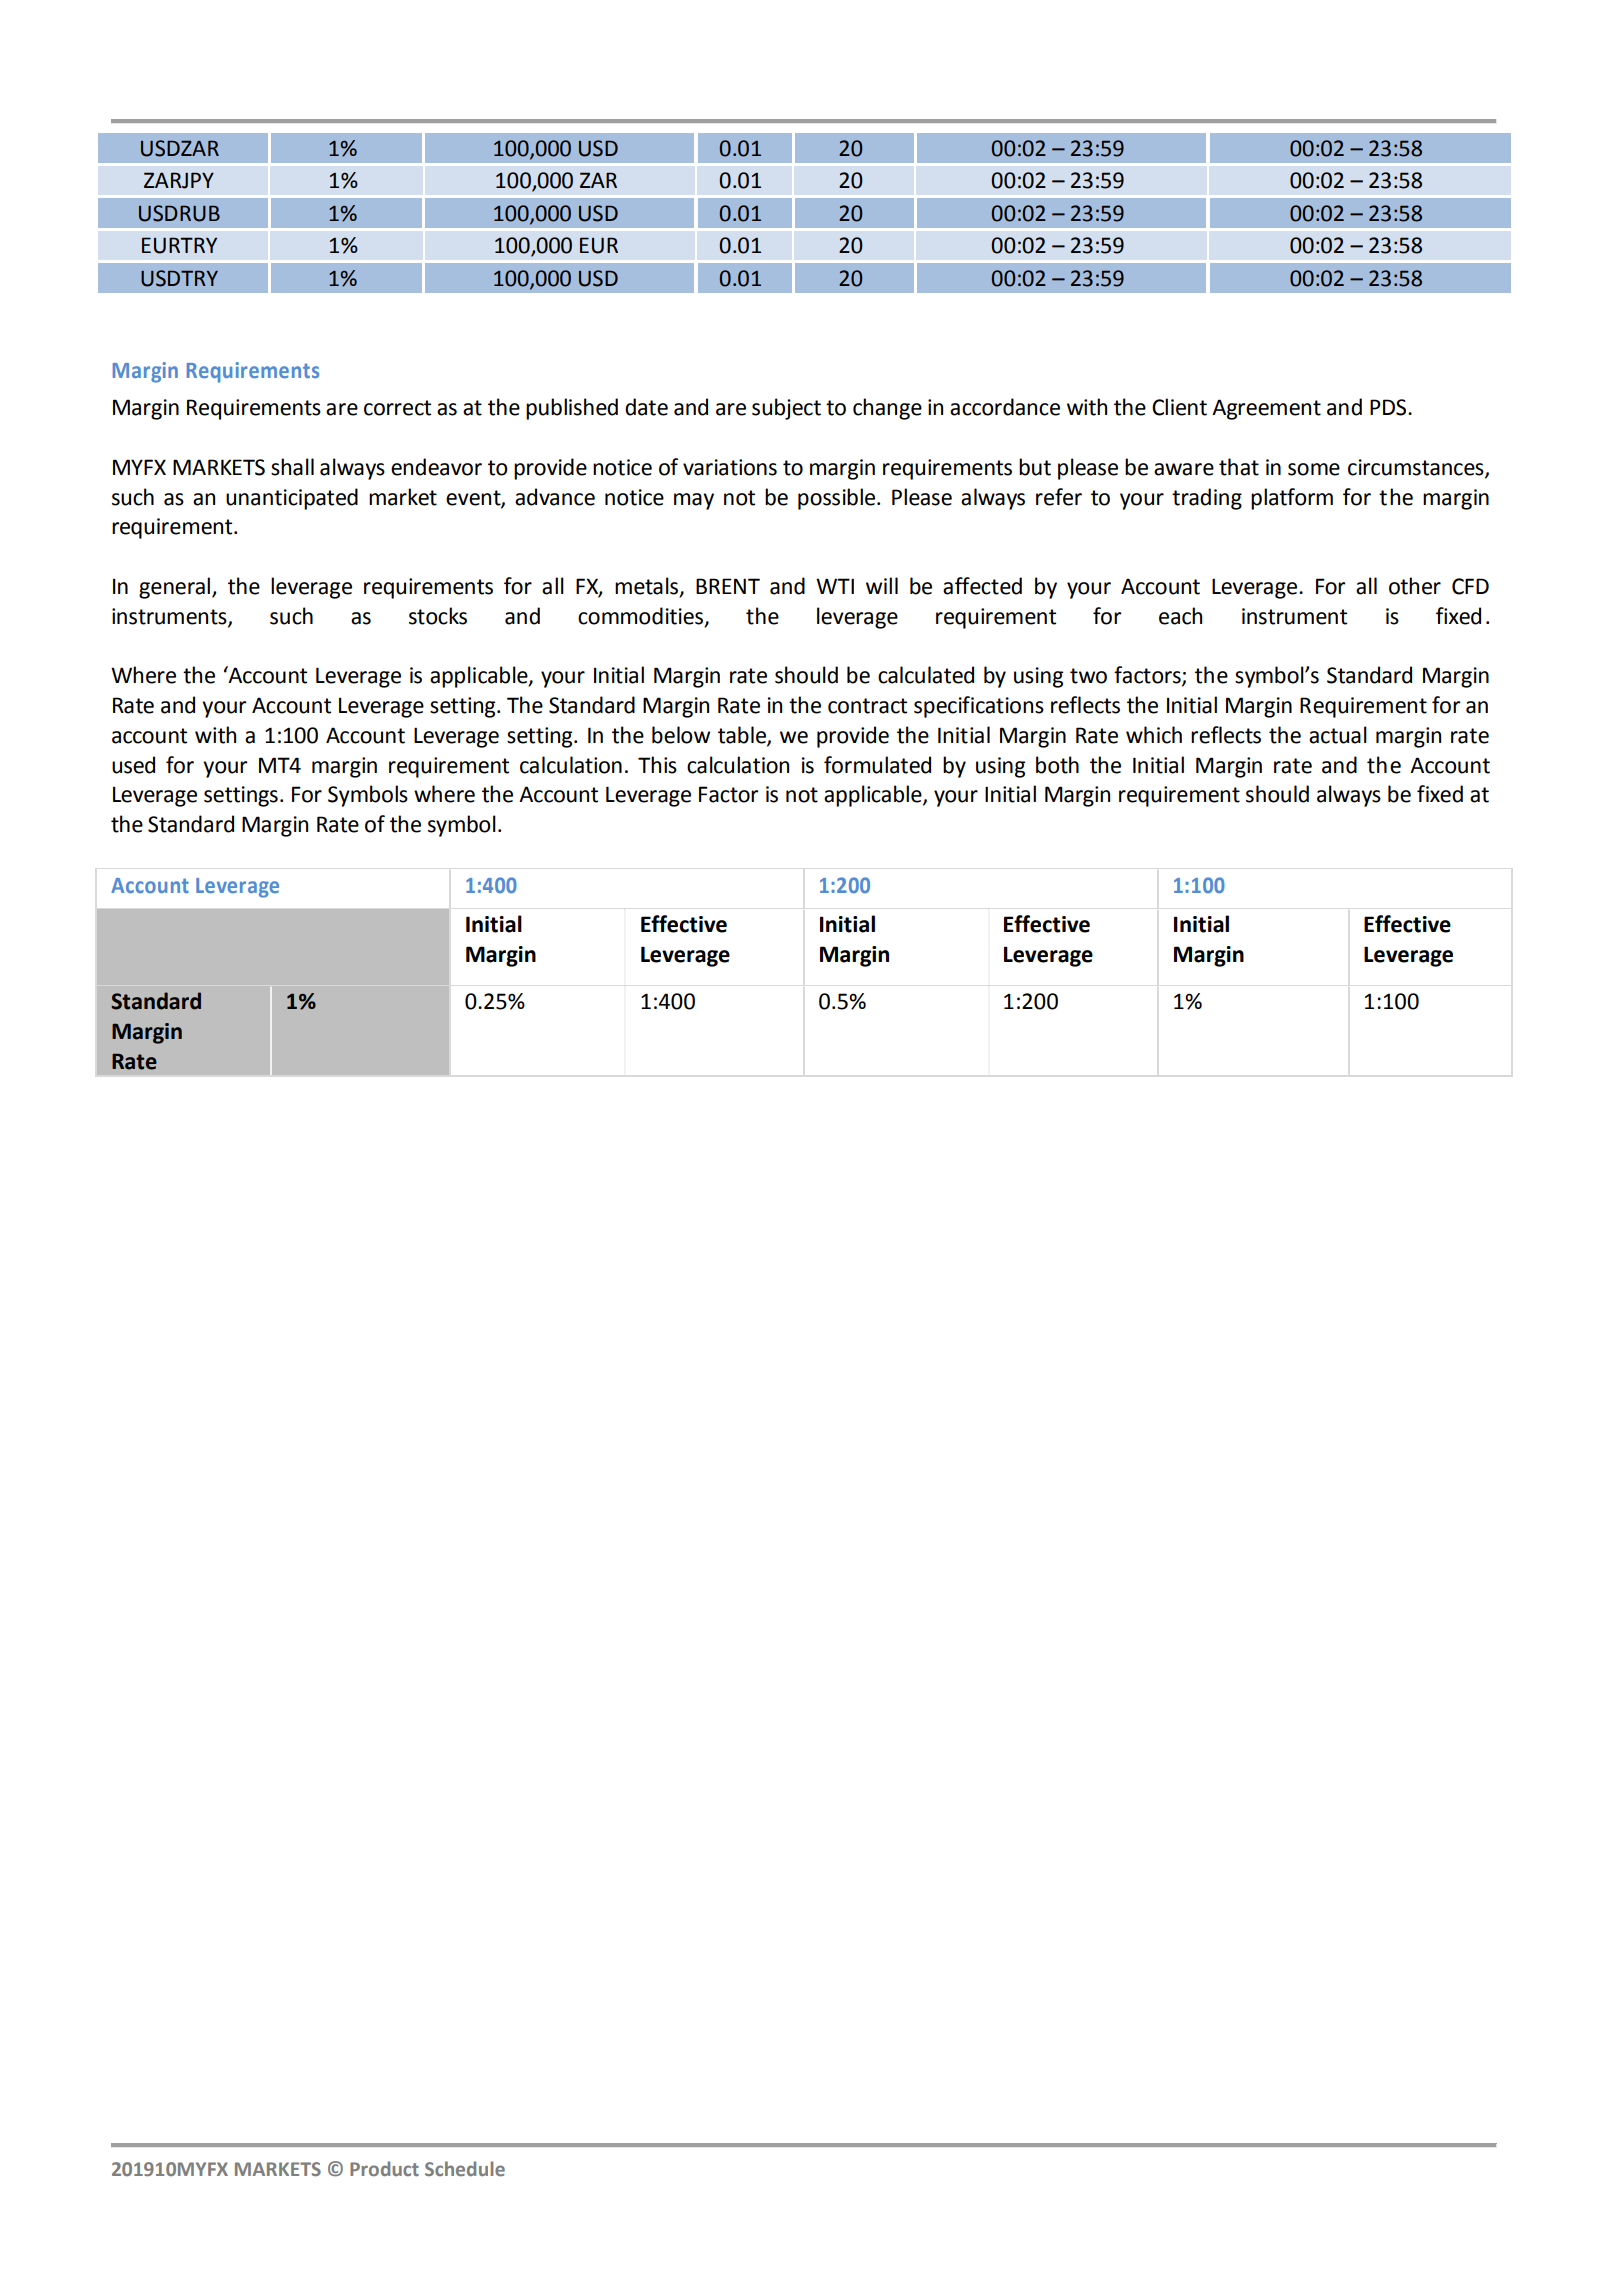  What do you see at coordinates (384, 2168) in the document?
I see `Product` at bounding box center [384, 2168].
